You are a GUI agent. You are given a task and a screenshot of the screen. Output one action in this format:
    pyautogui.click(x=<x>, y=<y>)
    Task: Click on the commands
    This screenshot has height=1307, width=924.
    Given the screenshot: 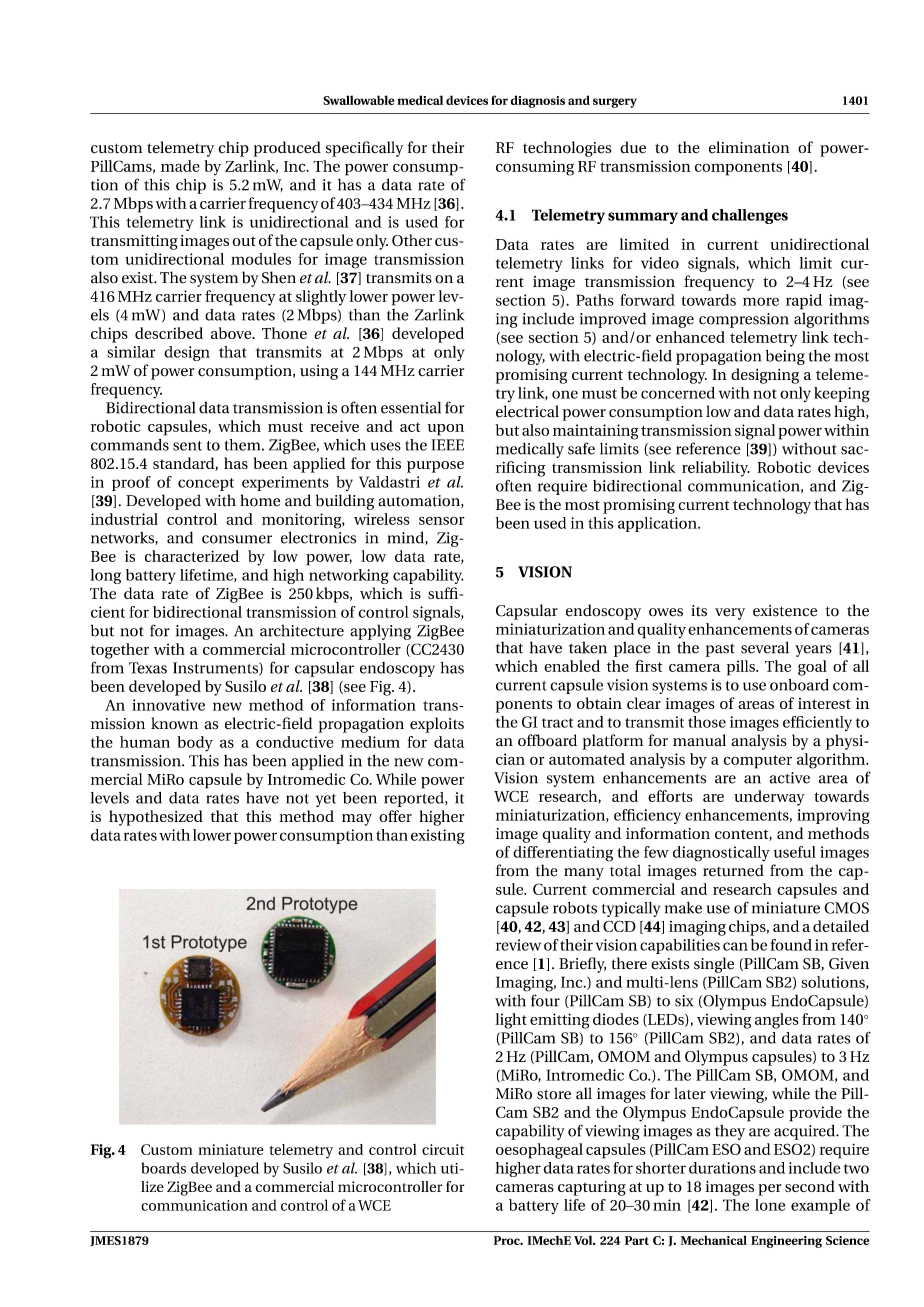 What is the action you would take?
    pyautogui.click(x=130, y=445)
